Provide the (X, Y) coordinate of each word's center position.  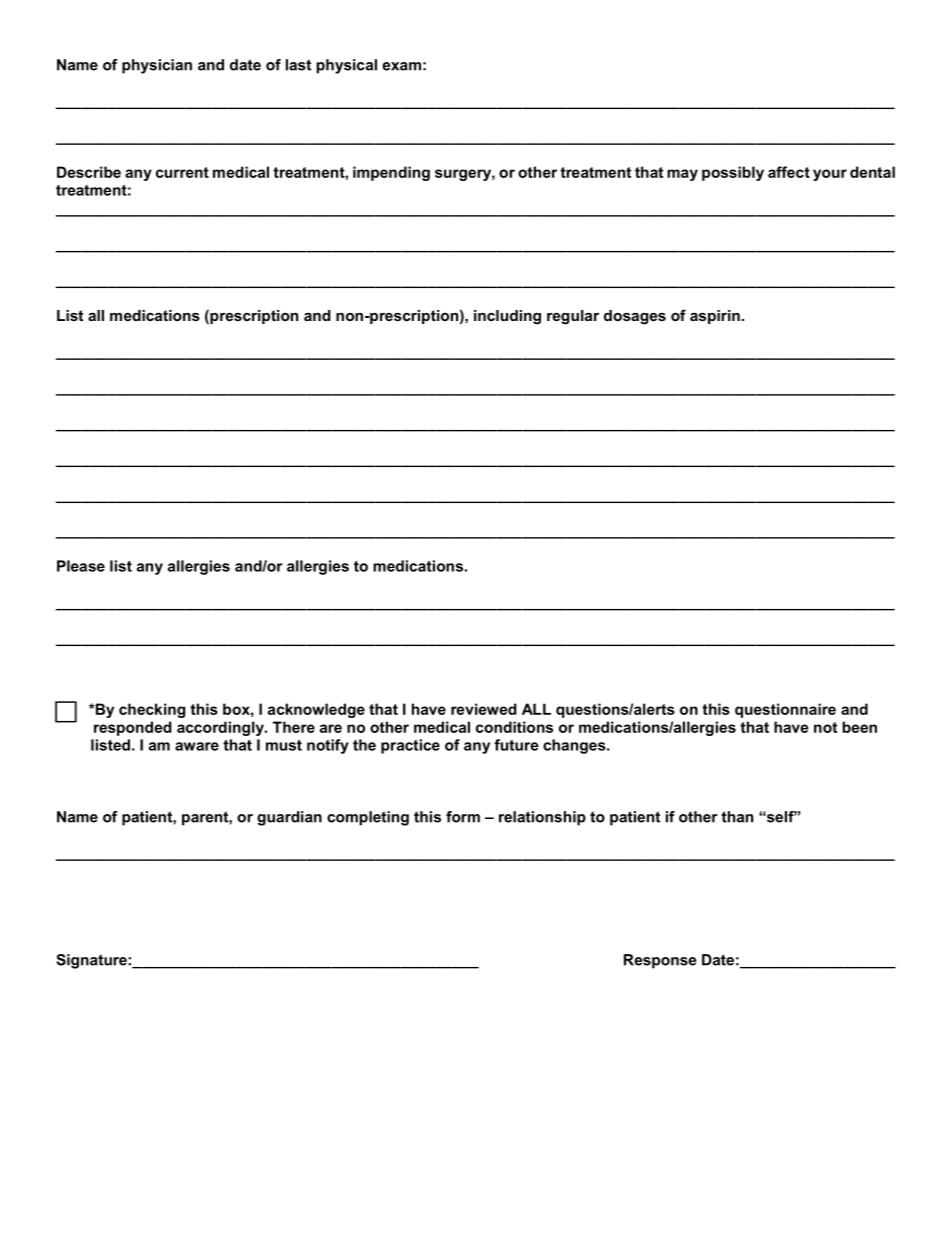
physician (157, 66)
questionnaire (785, 710)
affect (789, 172)
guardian (289, 818)
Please (81, 566)
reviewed (484, 709)
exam (401, 66)
